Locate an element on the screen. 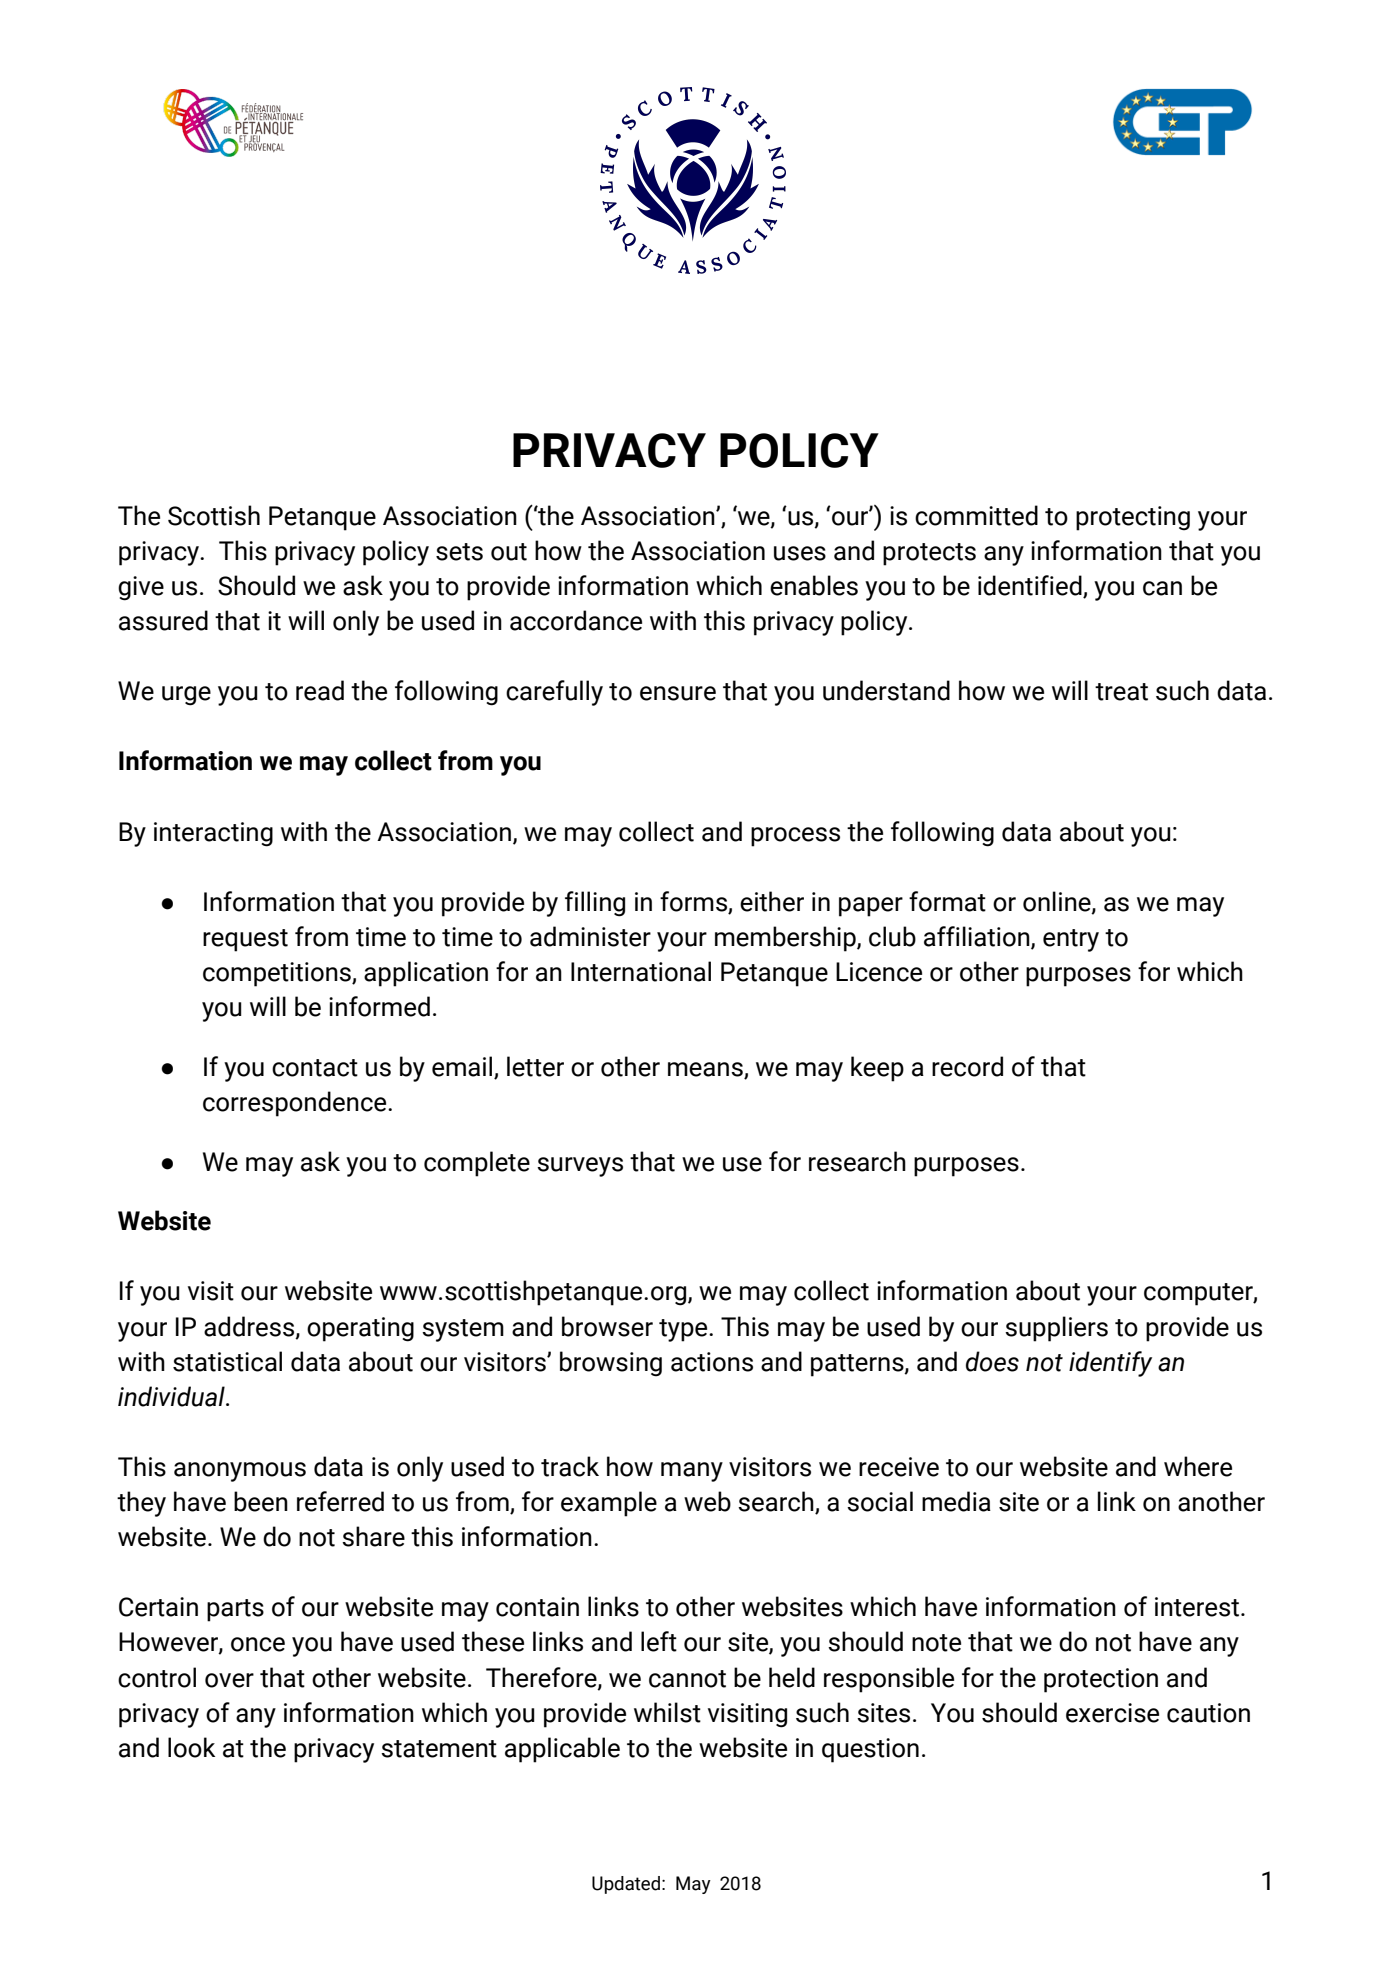 The image size is (1393, 1971). identify is located at coordinates (1110, 1364).
